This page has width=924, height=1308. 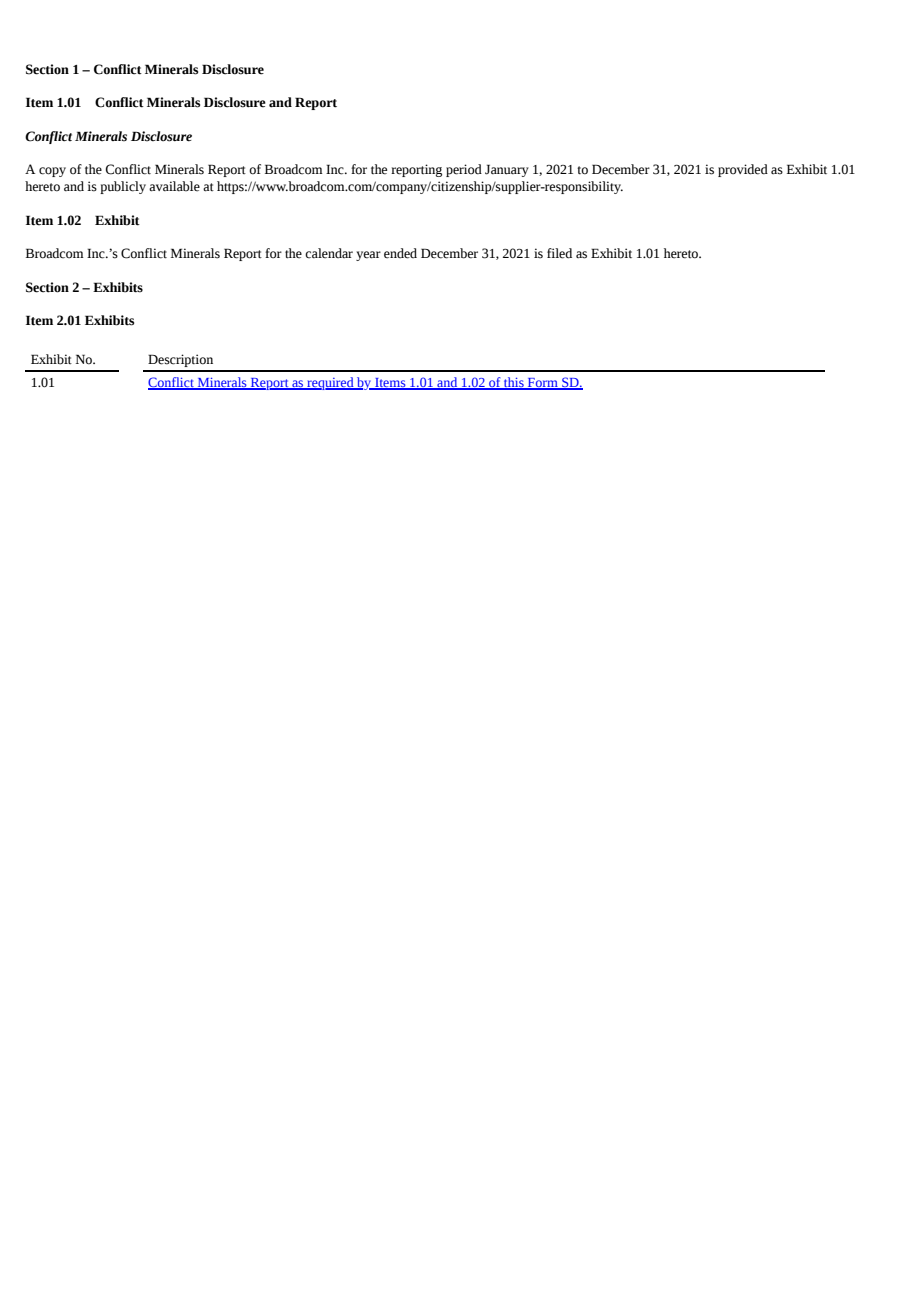 What do you see at coordinates (507, 170) in the page?
I see `January` at bounding box center [507, 170].
